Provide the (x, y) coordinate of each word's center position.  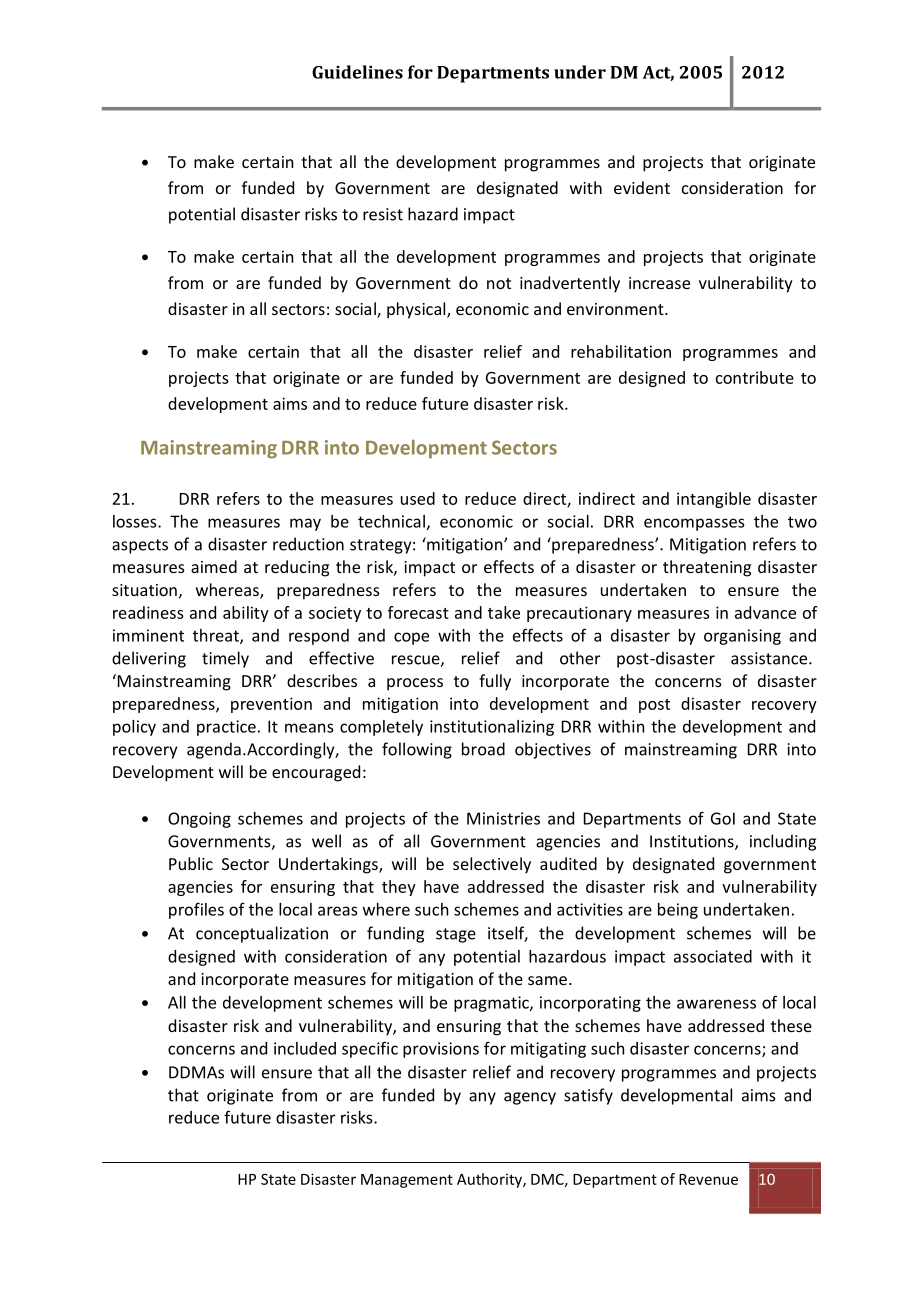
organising (742, 637)
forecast (418, 612)
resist (383, 214)
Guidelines (357, 72)
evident (642, 187)
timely (225, 659)
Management (407, 1181)
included (305, 1048)
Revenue (708, 1179)
